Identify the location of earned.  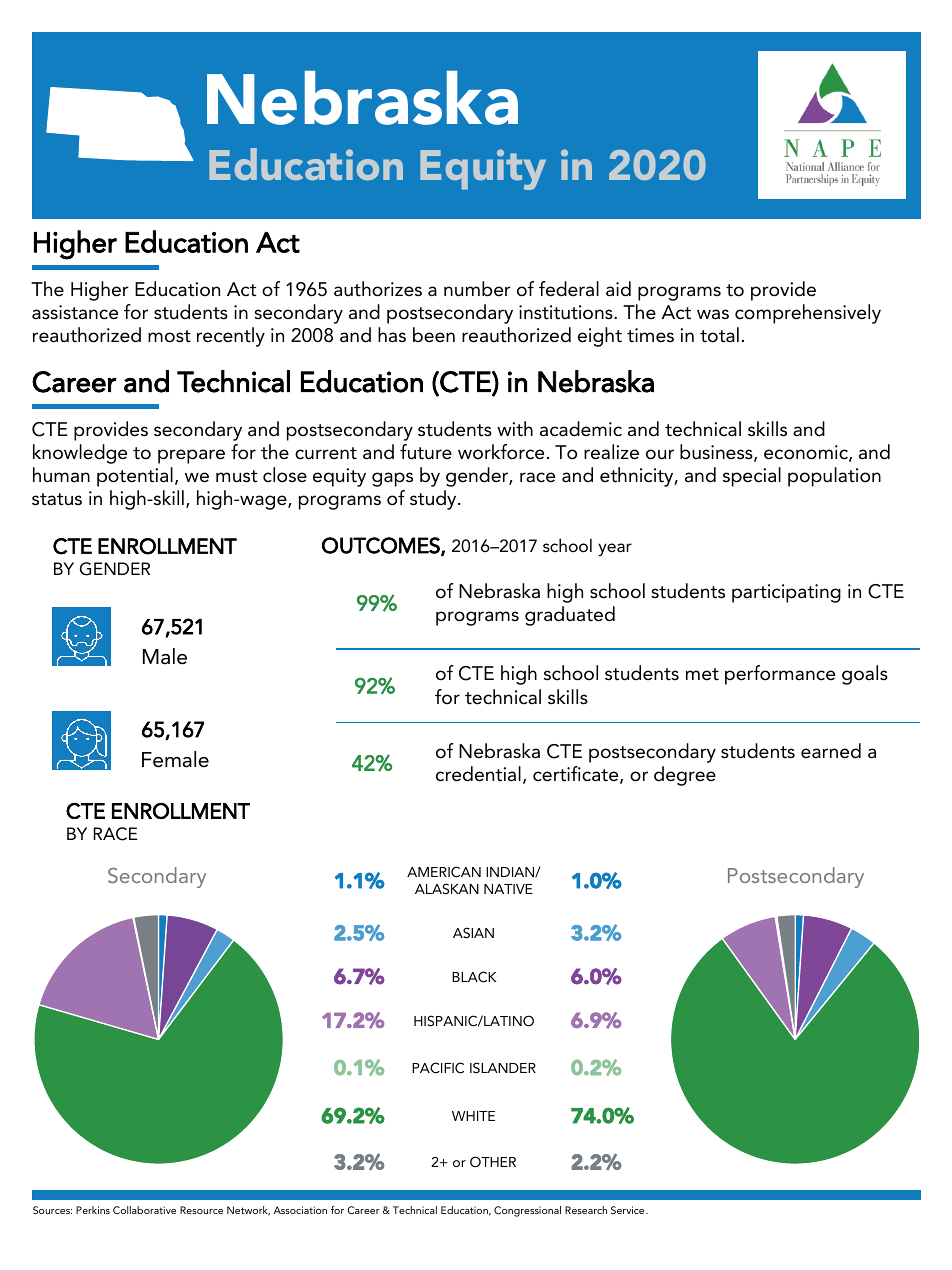
(831, 751).
